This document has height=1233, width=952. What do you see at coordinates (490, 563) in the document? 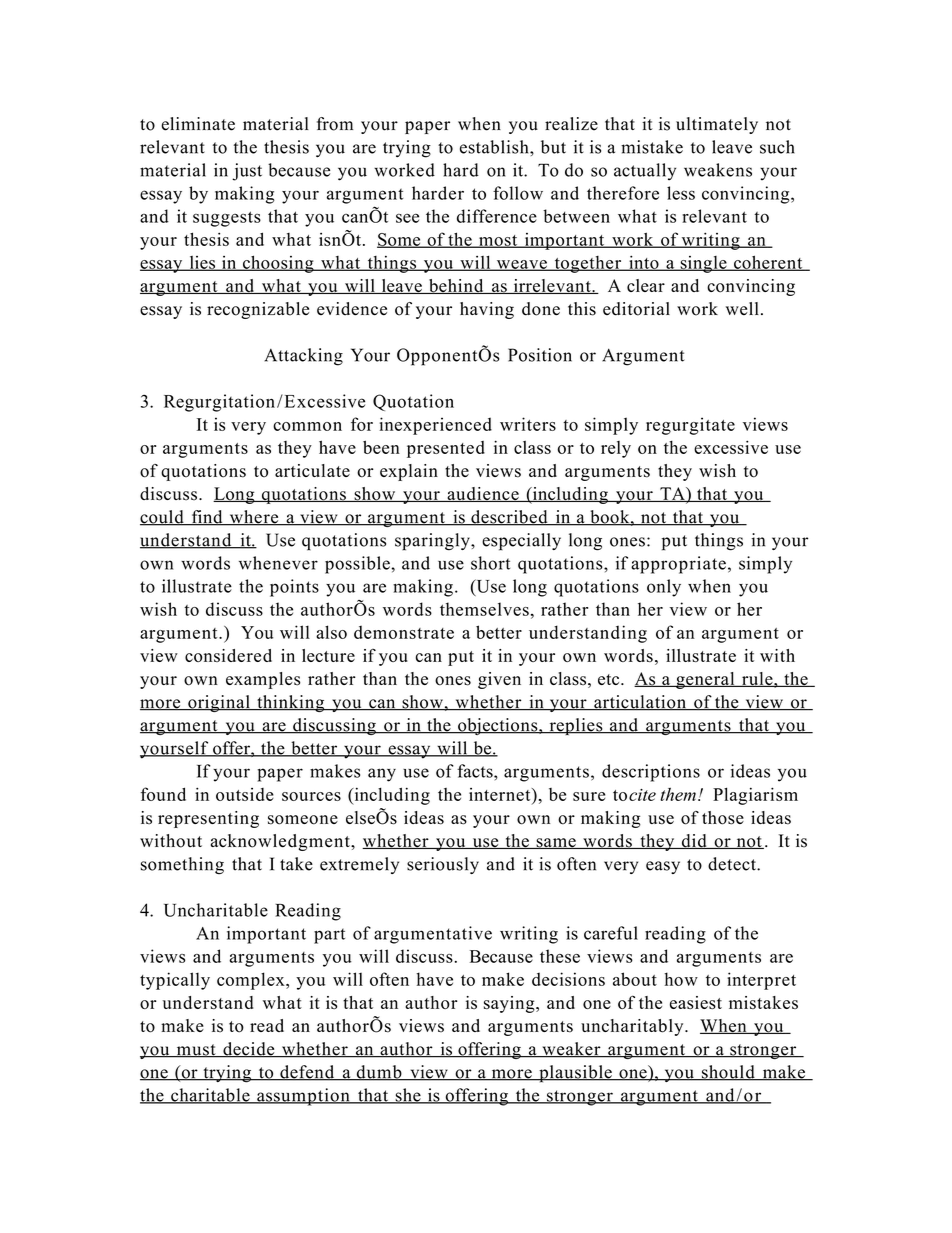
I see `short` at bounding box center [490, 563].
